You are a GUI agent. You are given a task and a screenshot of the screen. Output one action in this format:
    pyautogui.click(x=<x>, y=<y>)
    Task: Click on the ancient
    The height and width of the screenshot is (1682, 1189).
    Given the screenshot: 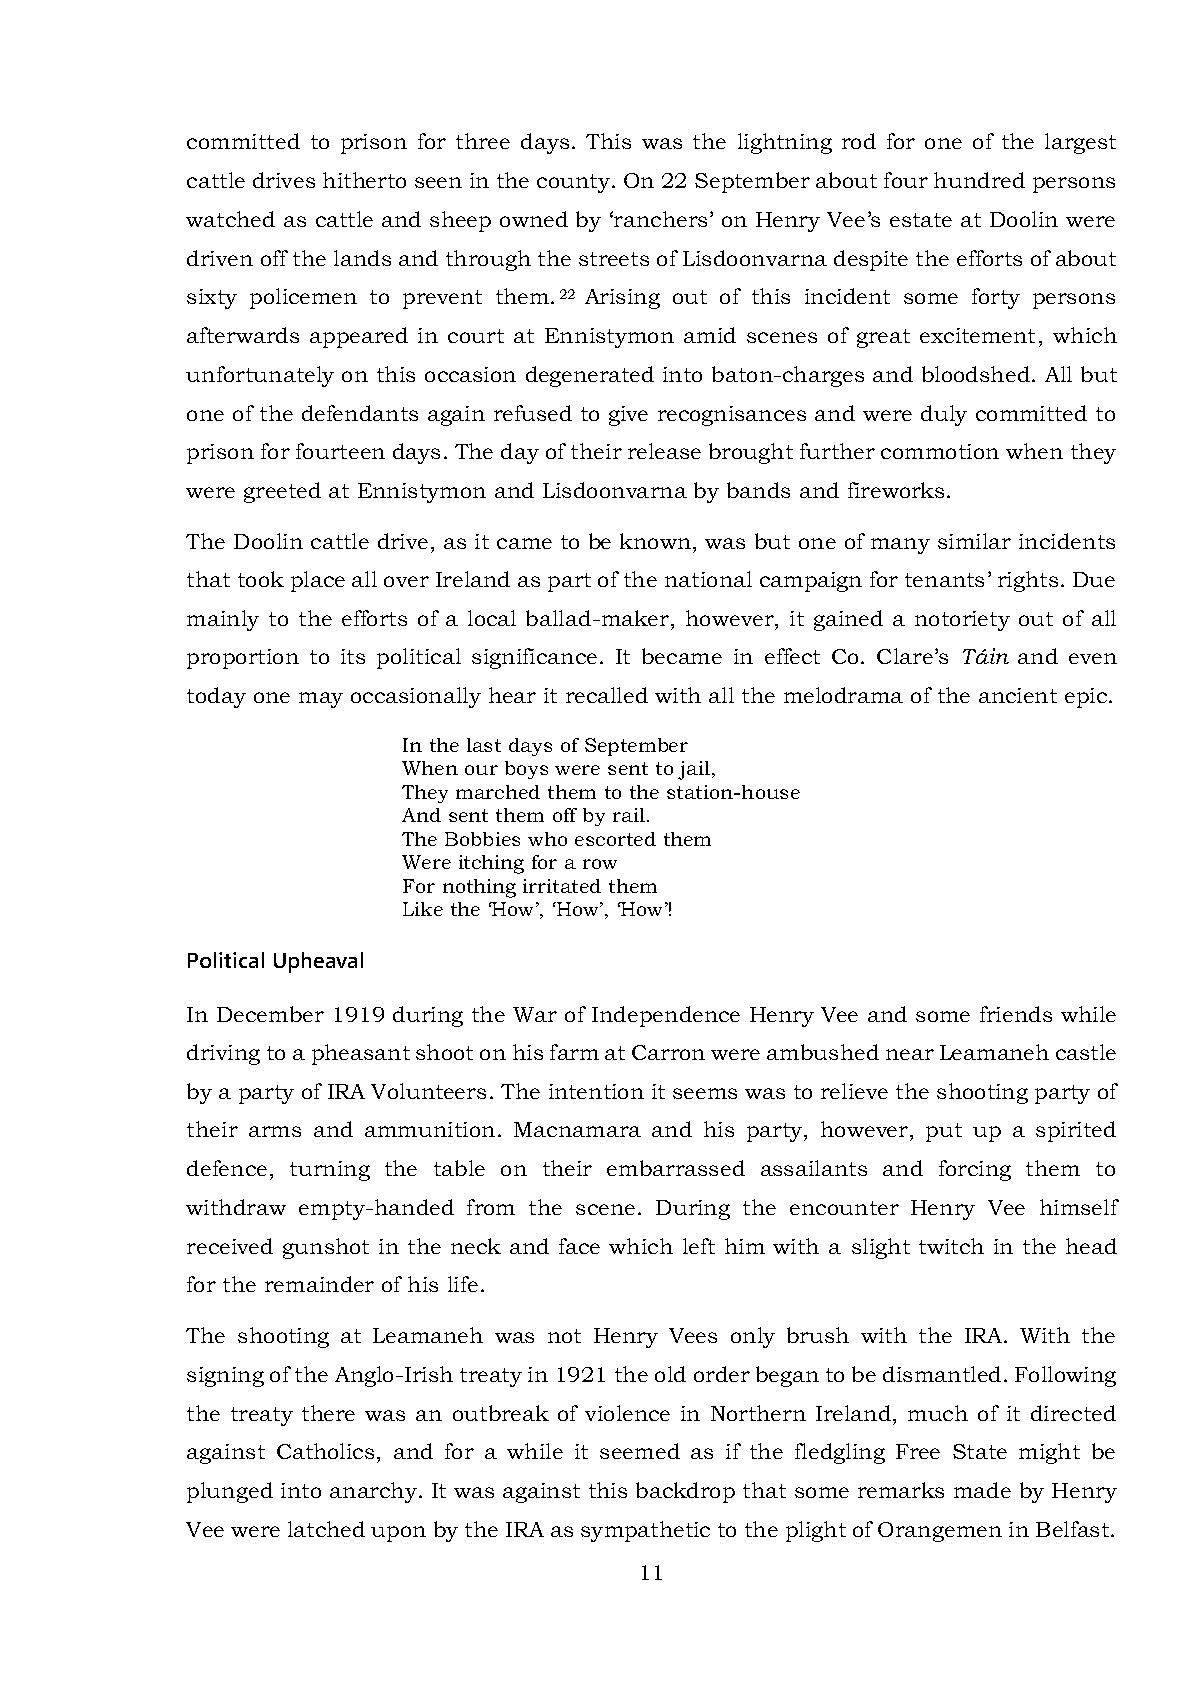 What is the action you would take?
    pyautogui.click(x=1018, y=695)
